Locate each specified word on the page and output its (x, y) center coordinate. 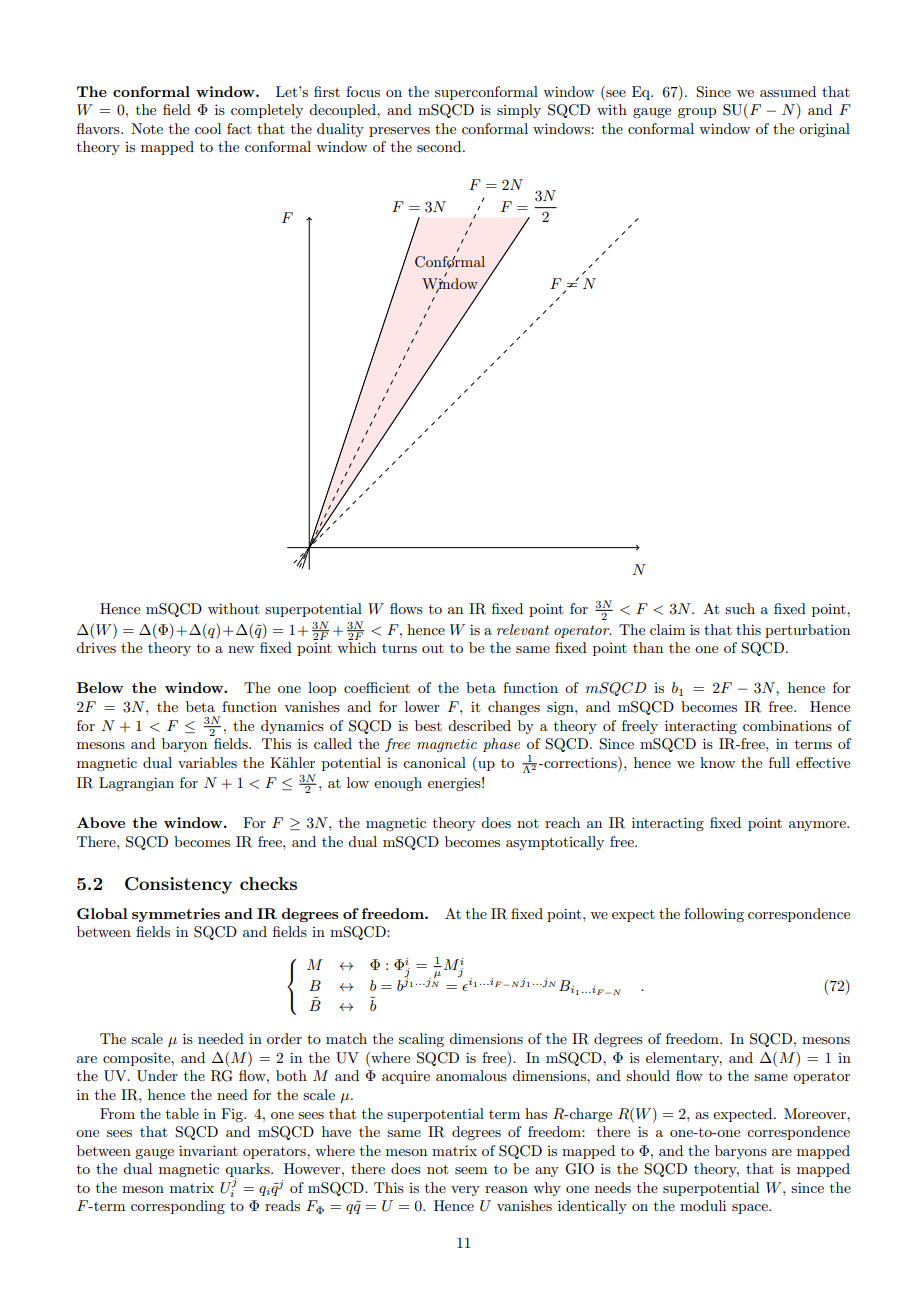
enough (398, 784)
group (697, 113)
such (740, 608)
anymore (818, 826)
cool (208, 128)
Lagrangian (136, 784)
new (241, 649)
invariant (208, 1150)
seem (471, 1170)
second (440, 146)
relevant (523, 629)
